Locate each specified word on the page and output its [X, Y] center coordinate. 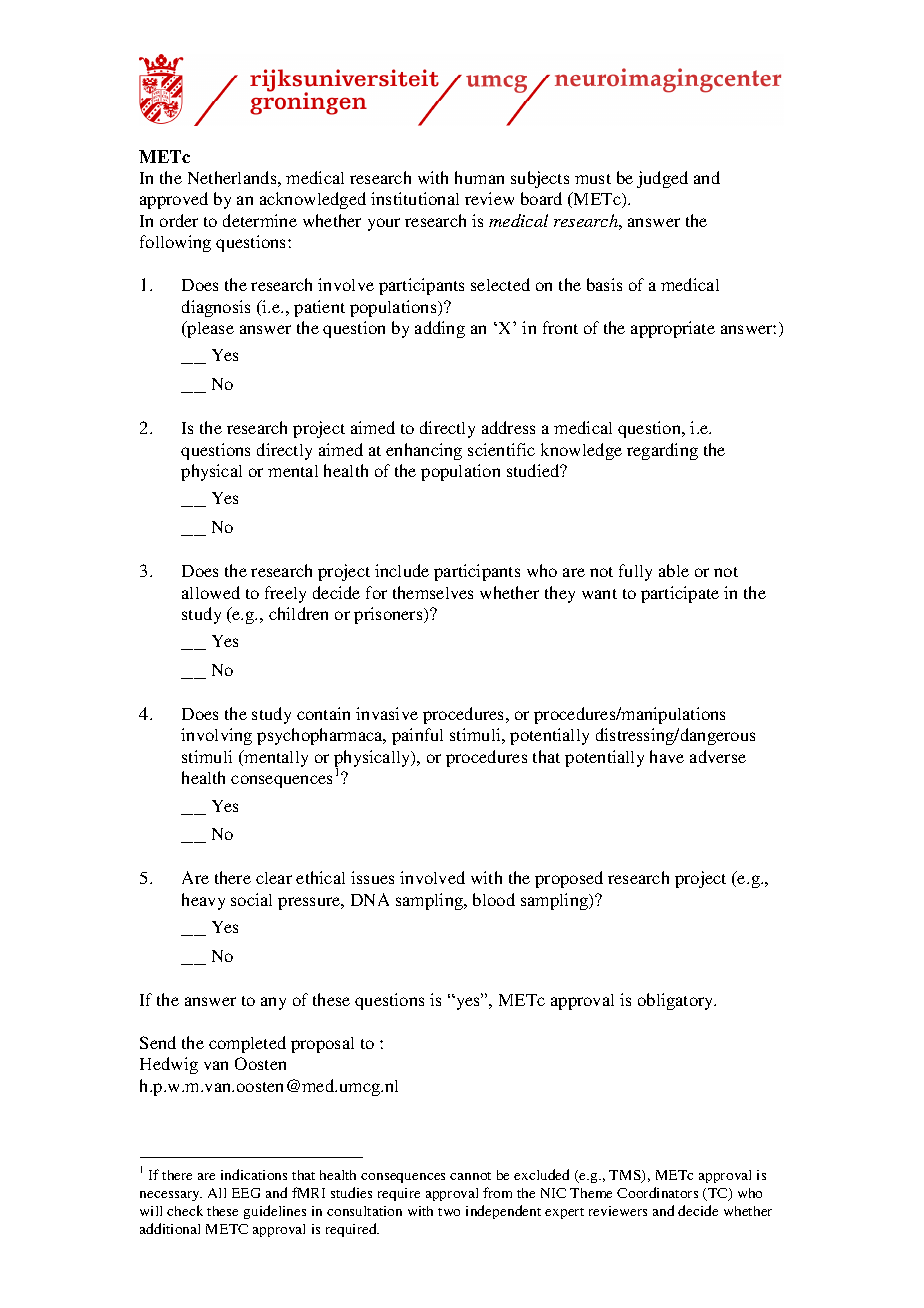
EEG [246, 1193]
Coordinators [657, 1192]
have [667, 756]
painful [417, 736]
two [449, 1212]
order [179, 220]
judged [662, 179]
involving [216, 736]
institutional [415, 198]
